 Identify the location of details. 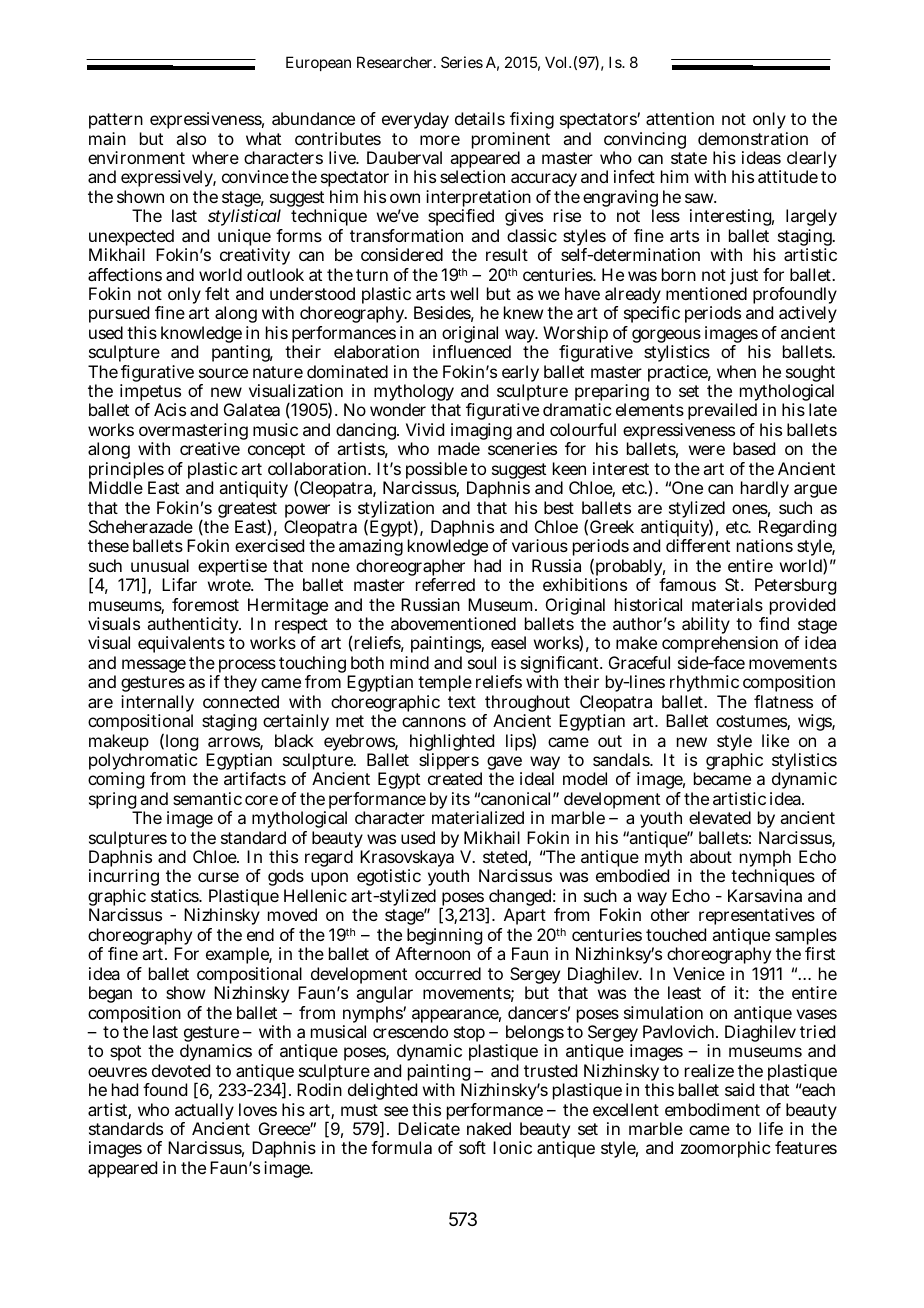
(480, 118).
